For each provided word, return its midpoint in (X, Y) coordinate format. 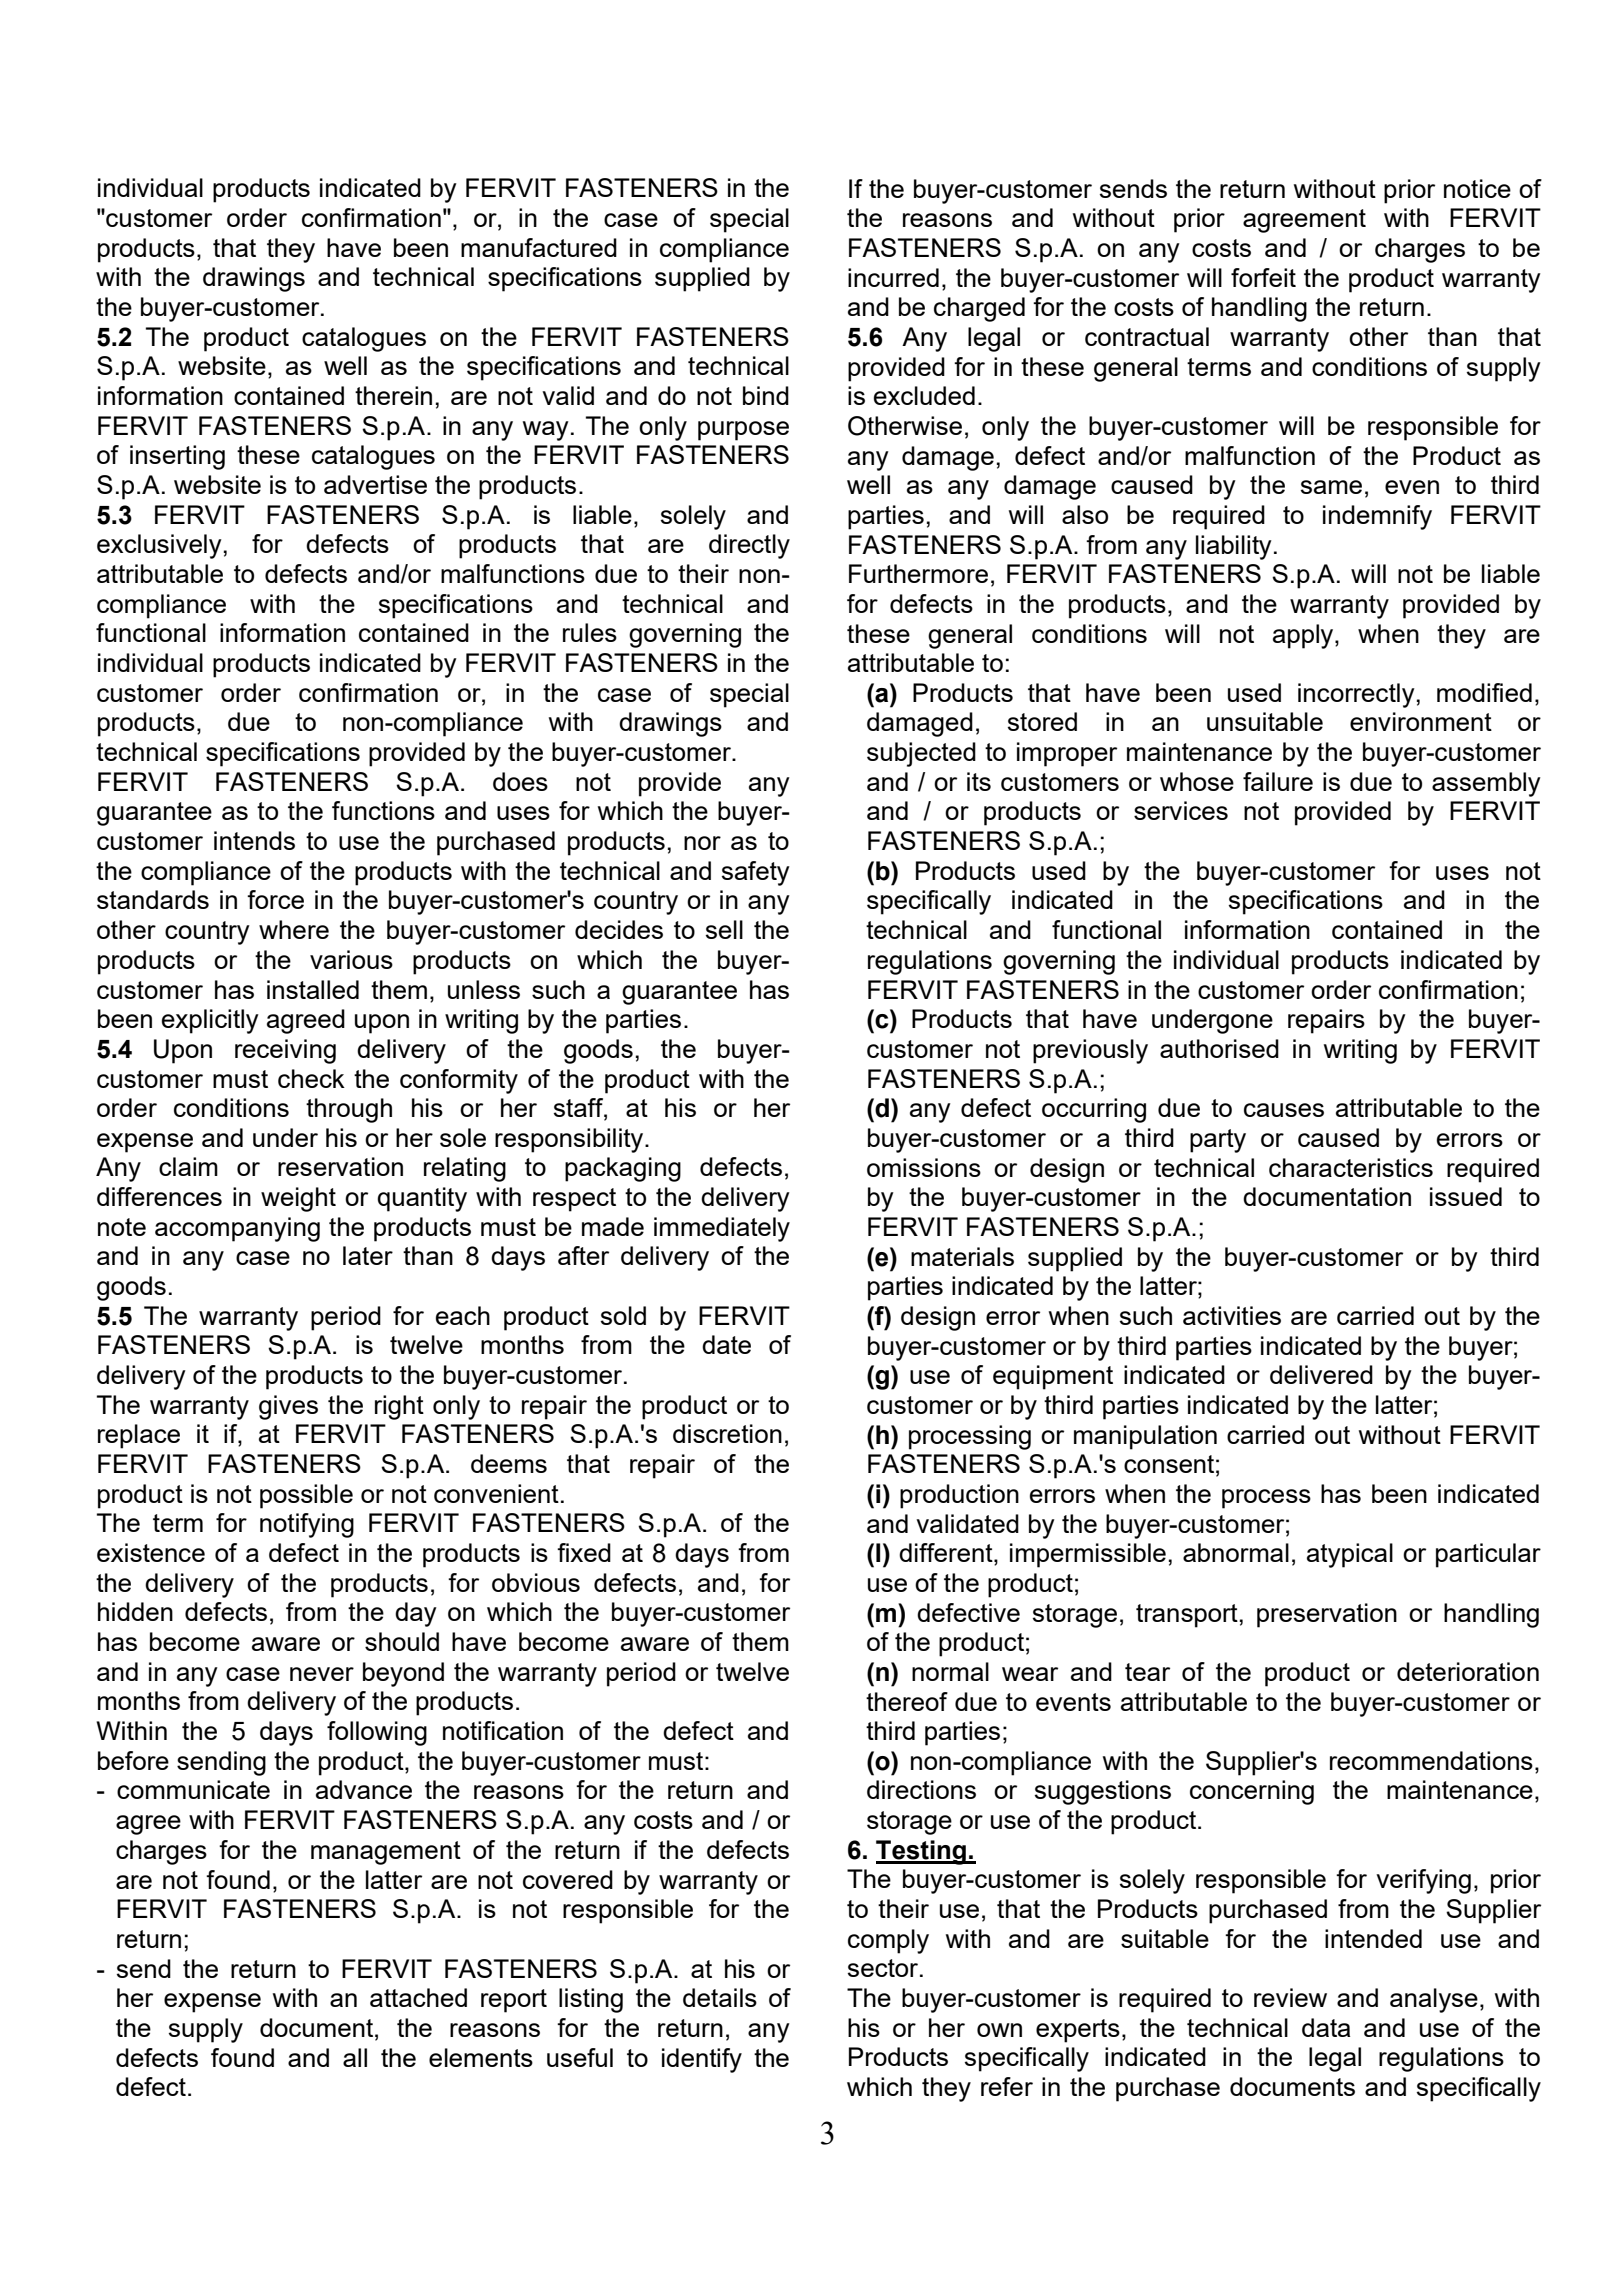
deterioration (1468, 1671)
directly (749, 546)
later (368, 1255)
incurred (893, 277)
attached (418, 1997)
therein (393, 395)
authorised (1219, 1048)
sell (724, 929)
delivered (1321, 1374)
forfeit (1263, 277)
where (294, 929)
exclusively (159, 546)
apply (1304, 636)
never (322, 1674)
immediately (722, 1229)
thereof (907, 1701)
